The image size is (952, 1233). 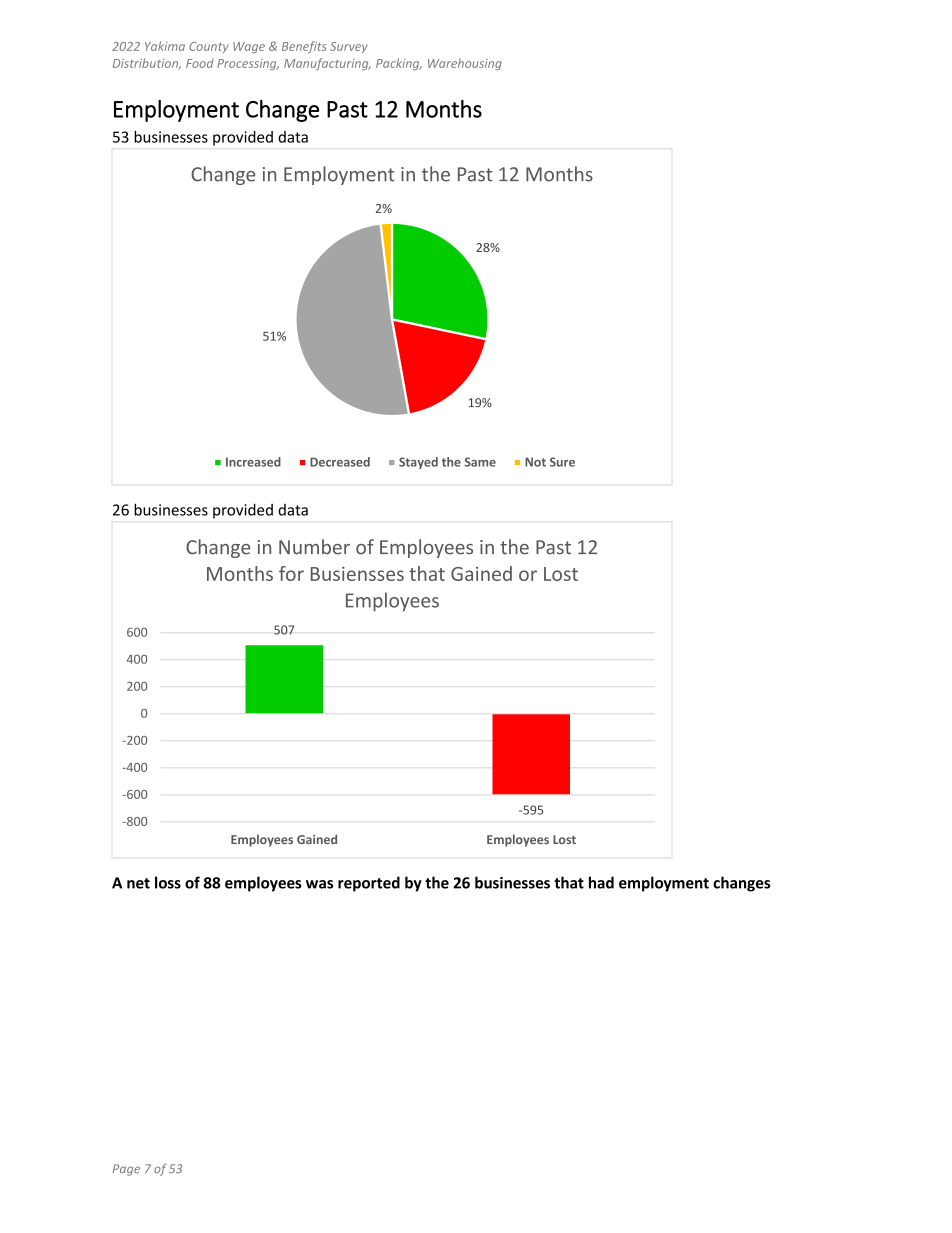 What do you see at coordinates (535, 462) in the screenshot?
I see `Not` at bounding box center [535, 462].
